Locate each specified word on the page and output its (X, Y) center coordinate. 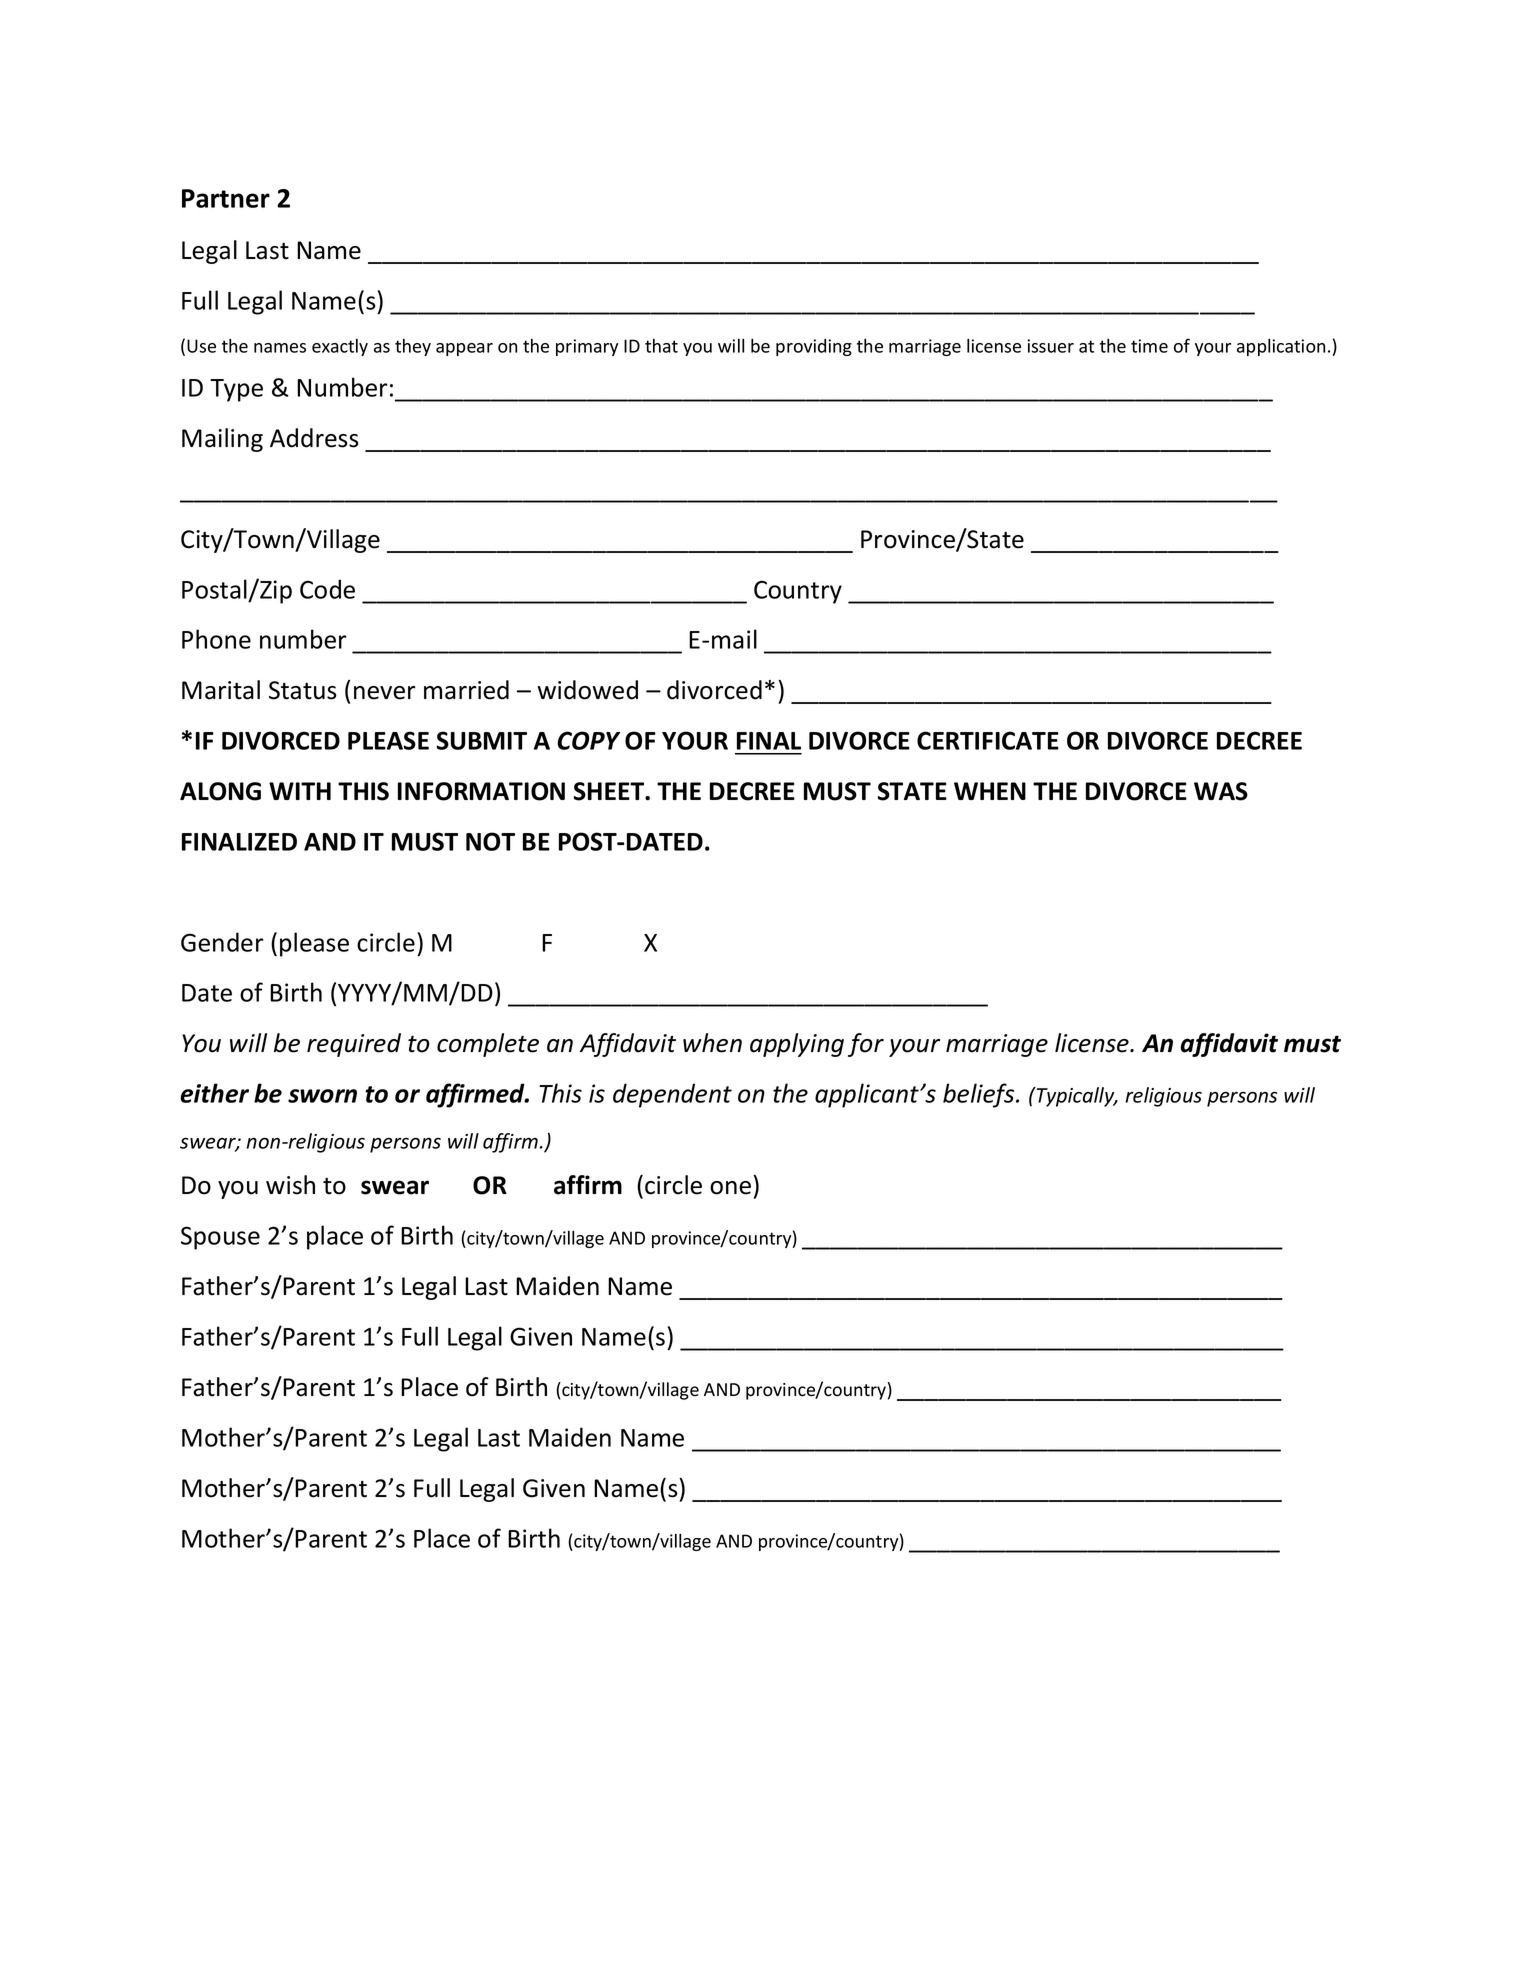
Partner (226, 198)
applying (797, 1045)
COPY (588, 740)
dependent (672, 1095)
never (385, 693)
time (1149, 346)
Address (314, 438)
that (661, 346)
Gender (222, 942)
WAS (1221, 791)
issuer (1051, 346)
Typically (1075, 1097)
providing (814, 347)
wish (290, 1185)
